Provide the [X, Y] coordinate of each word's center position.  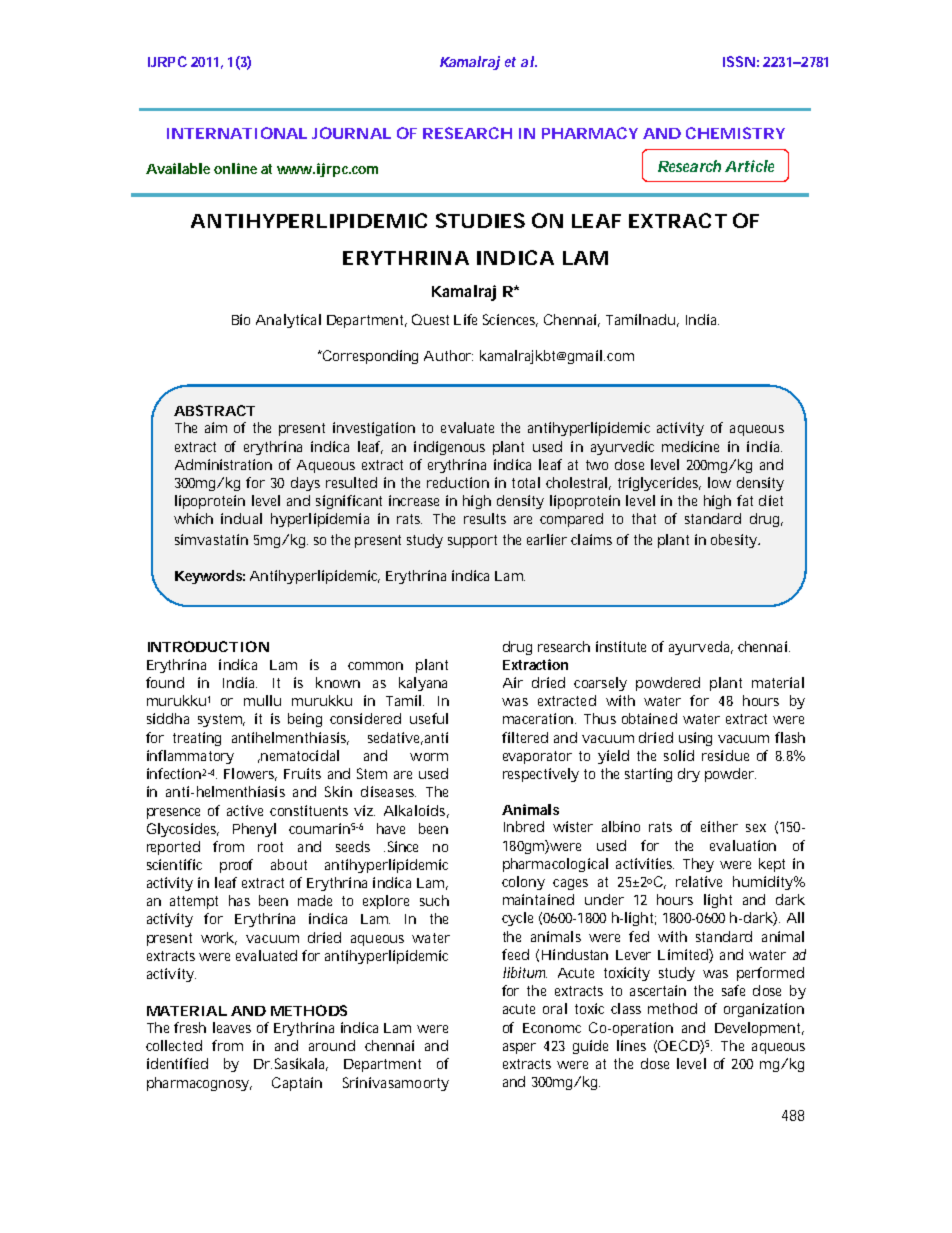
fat [745, 500]
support [472, 541]
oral [555, 1008]
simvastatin [211, 539]
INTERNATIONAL [237, 133]
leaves [232, 1027]
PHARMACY [590, 133]
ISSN [739, 61]
